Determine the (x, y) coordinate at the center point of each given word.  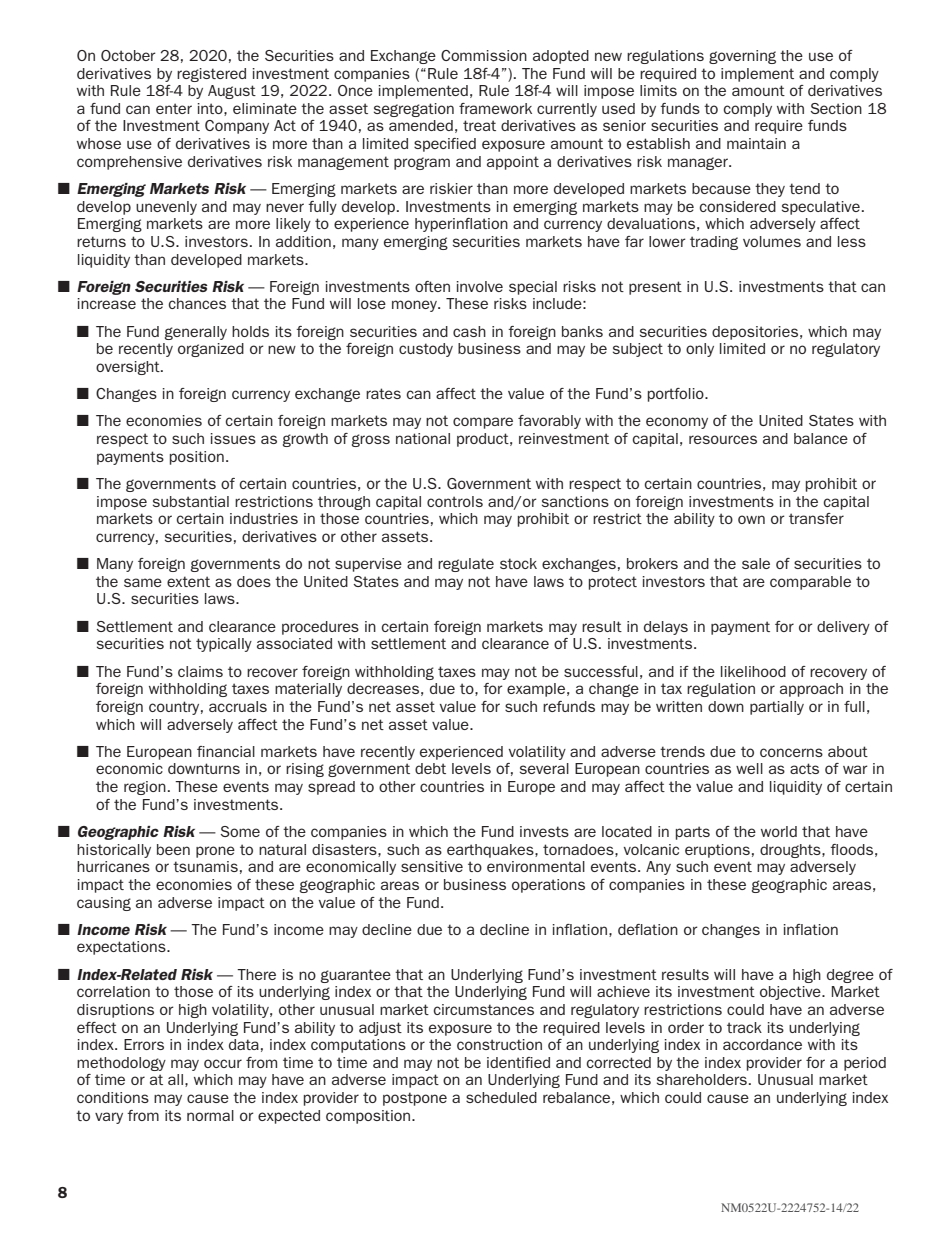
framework (495, 108)
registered (211, 75)
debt (430, 768)
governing (742, 57)
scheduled (501, 1097)
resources (723, 439)
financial (226, 751)
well (749, 768)
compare (483, 423)
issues (233, 438)
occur (223, 1063)
